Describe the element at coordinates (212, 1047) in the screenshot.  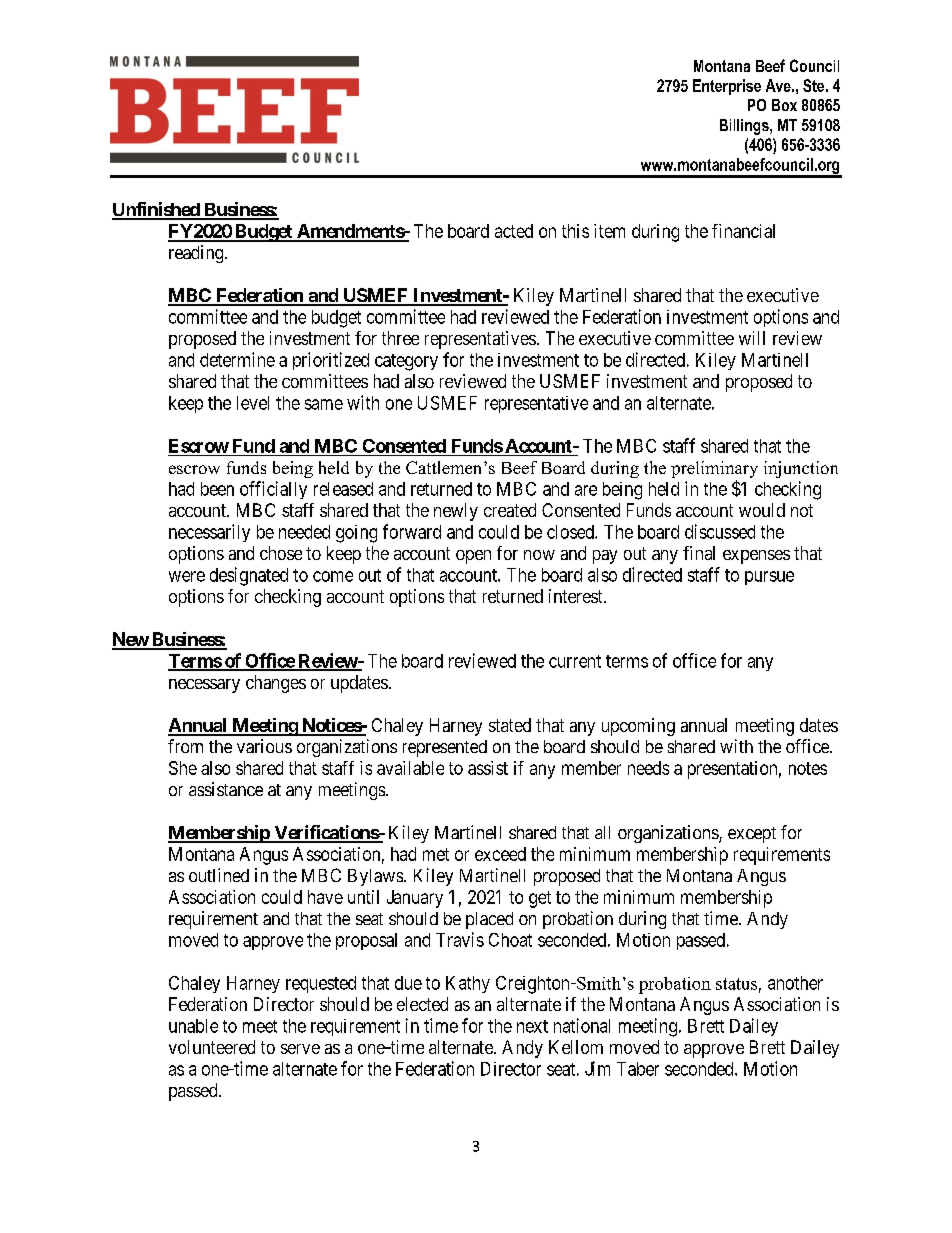
I see `volunteered` at that location.
